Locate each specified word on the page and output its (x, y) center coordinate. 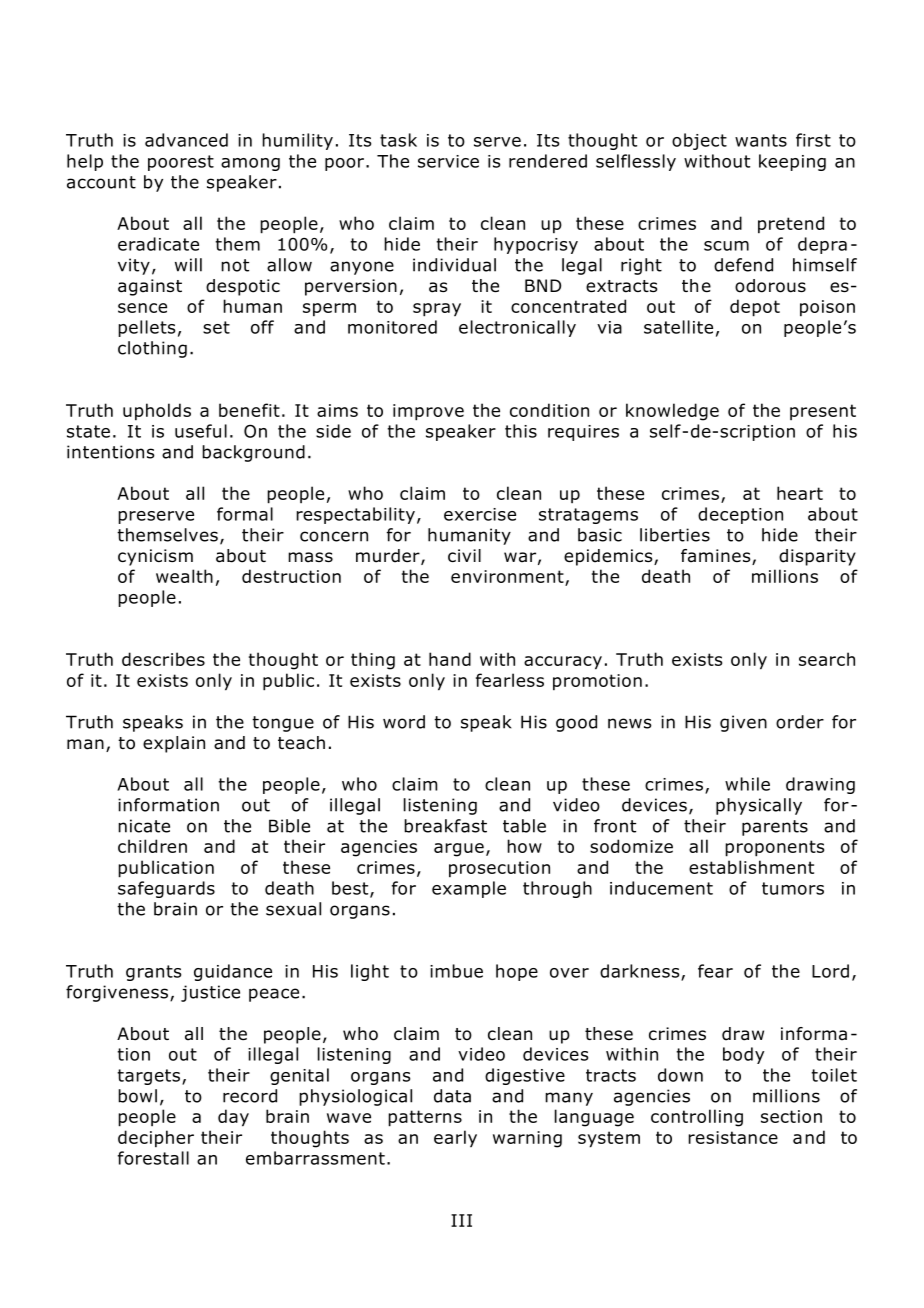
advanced (186, 140)
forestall (153, 1158)
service (448, 161)
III (461, 1220)
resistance (733, 1137)
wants (761, 140)
